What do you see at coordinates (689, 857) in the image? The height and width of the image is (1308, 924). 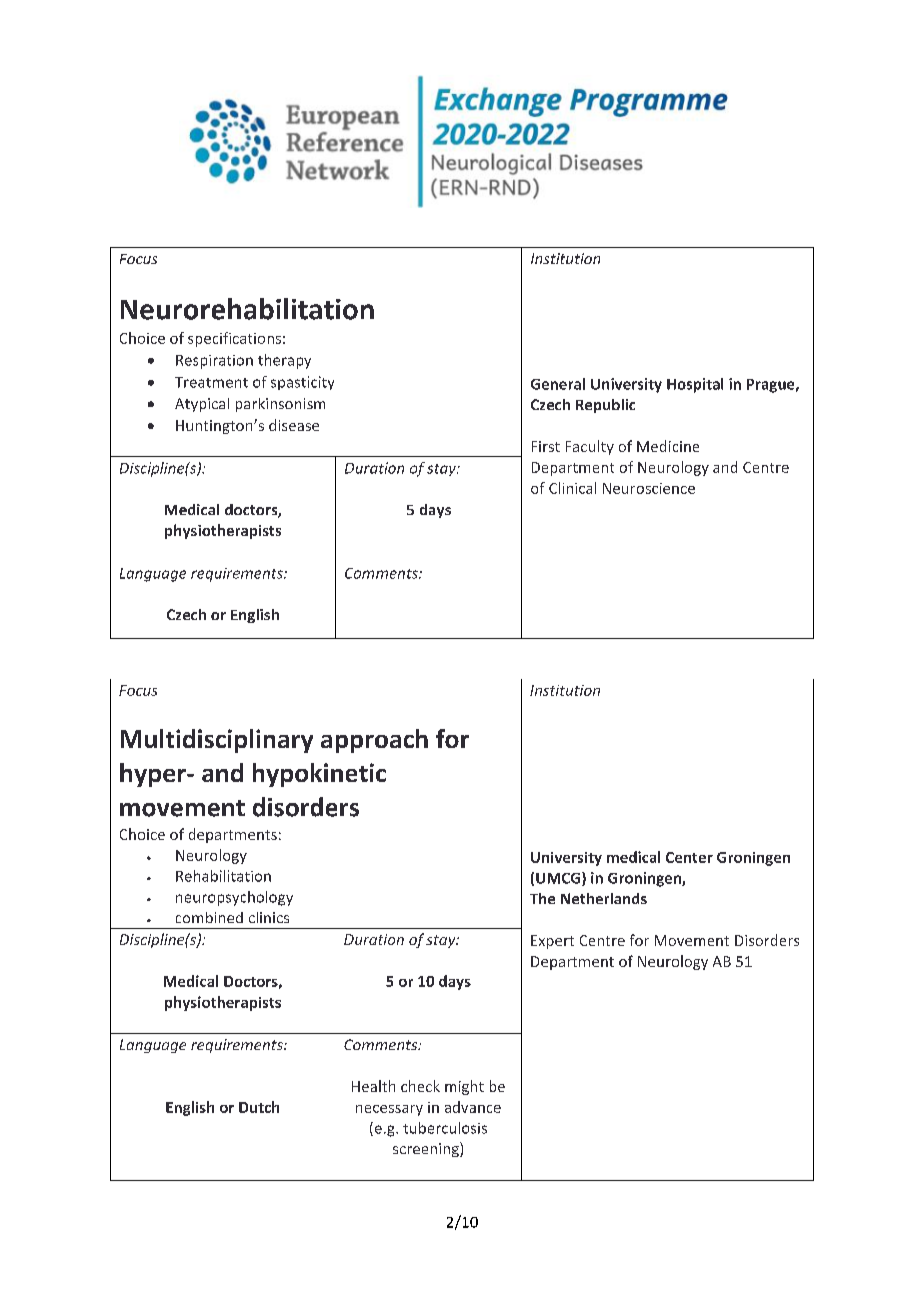 I see `Center` at bounding box center [689, 857].
